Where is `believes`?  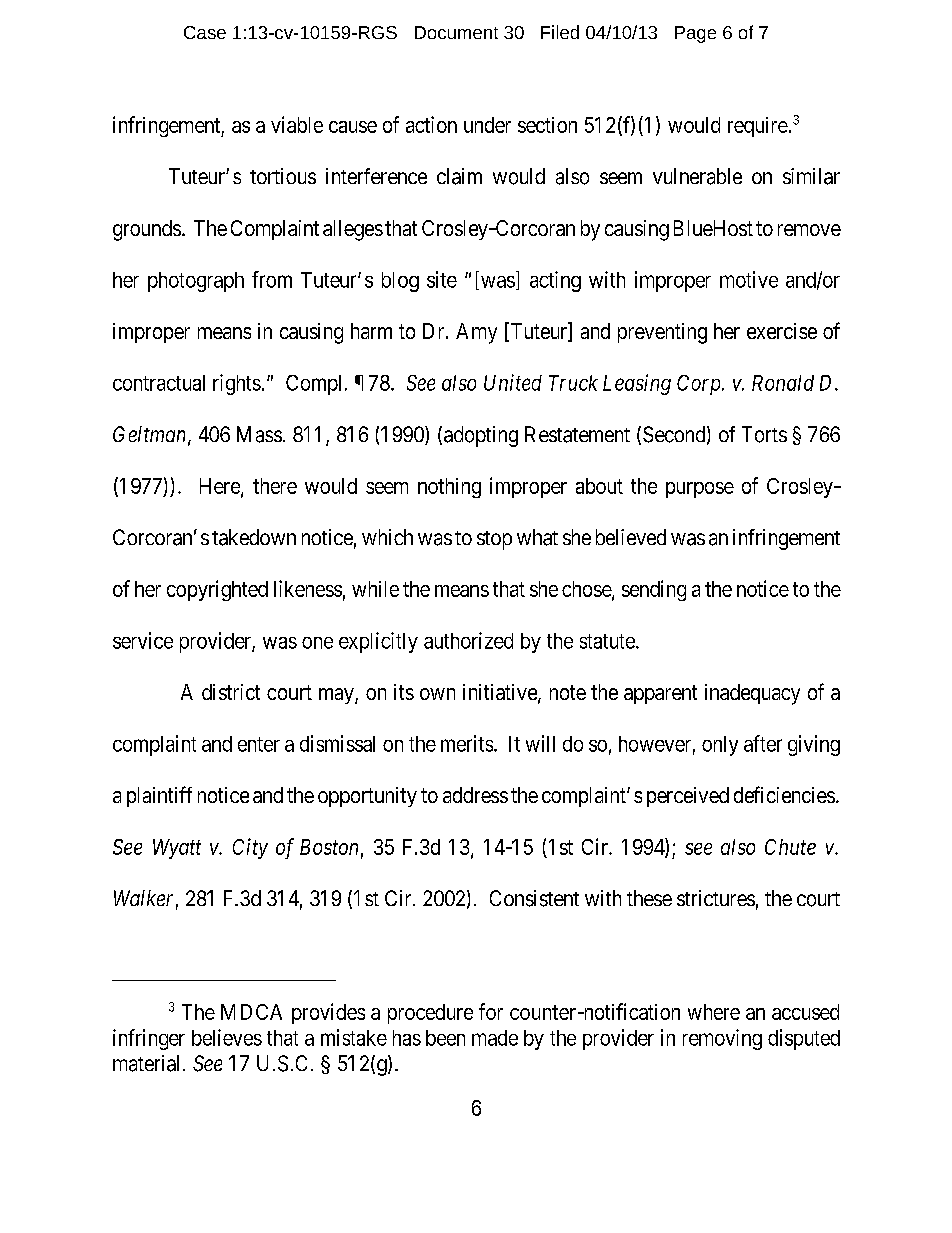 believes is located at coordinates (227, 1037).
